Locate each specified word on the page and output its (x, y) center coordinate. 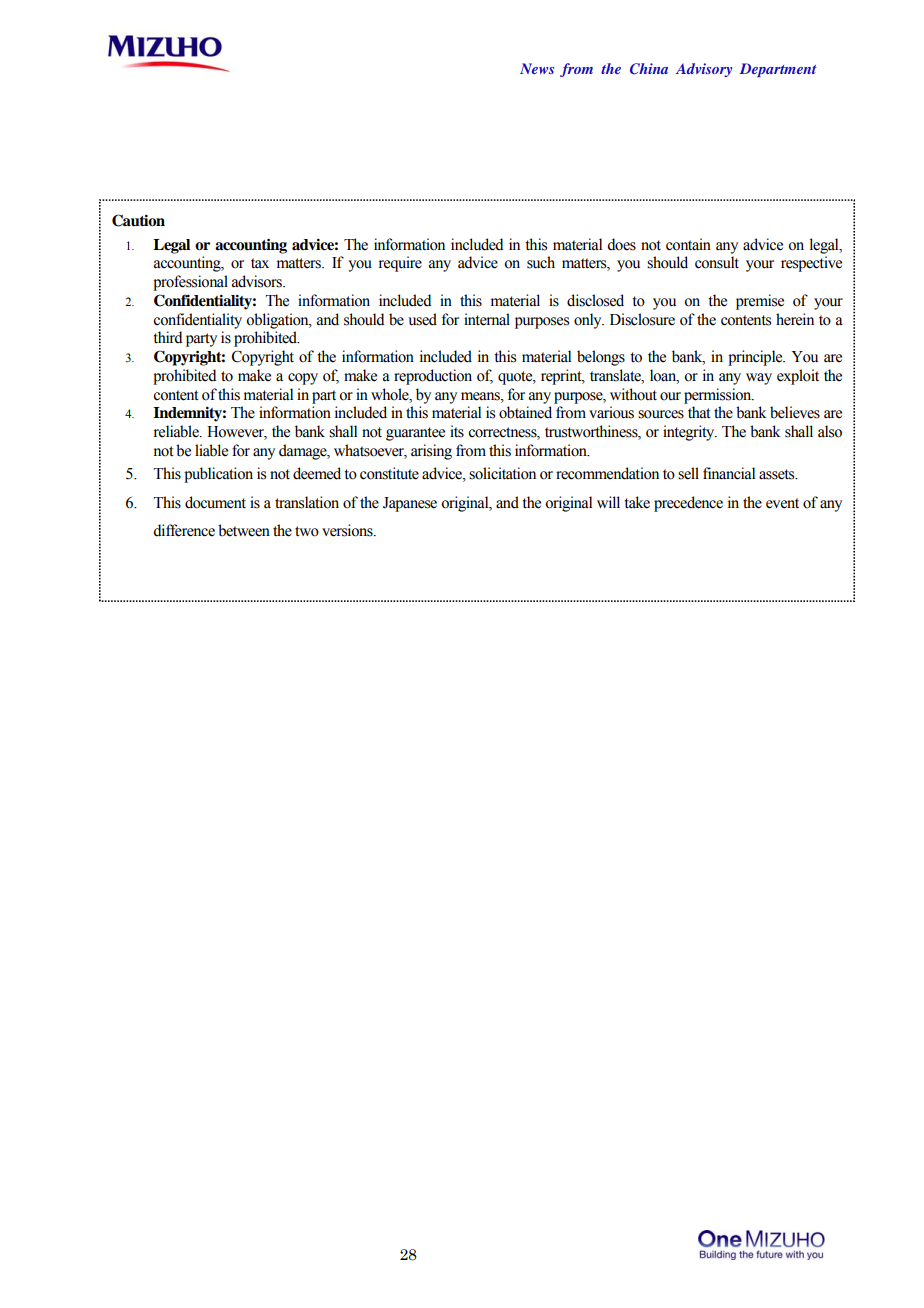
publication (218, 475)
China (649, 68)
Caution (138, 220)
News (537, 68)
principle (756, 358)
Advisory (704, 70)
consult (717, 262)
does (621, 244)
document (215, 502)
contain (688, 244)
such (541, 262)
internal (487, 319)
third (167, 337)
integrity (690, 433)
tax (260, 263)
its (457, 431)
